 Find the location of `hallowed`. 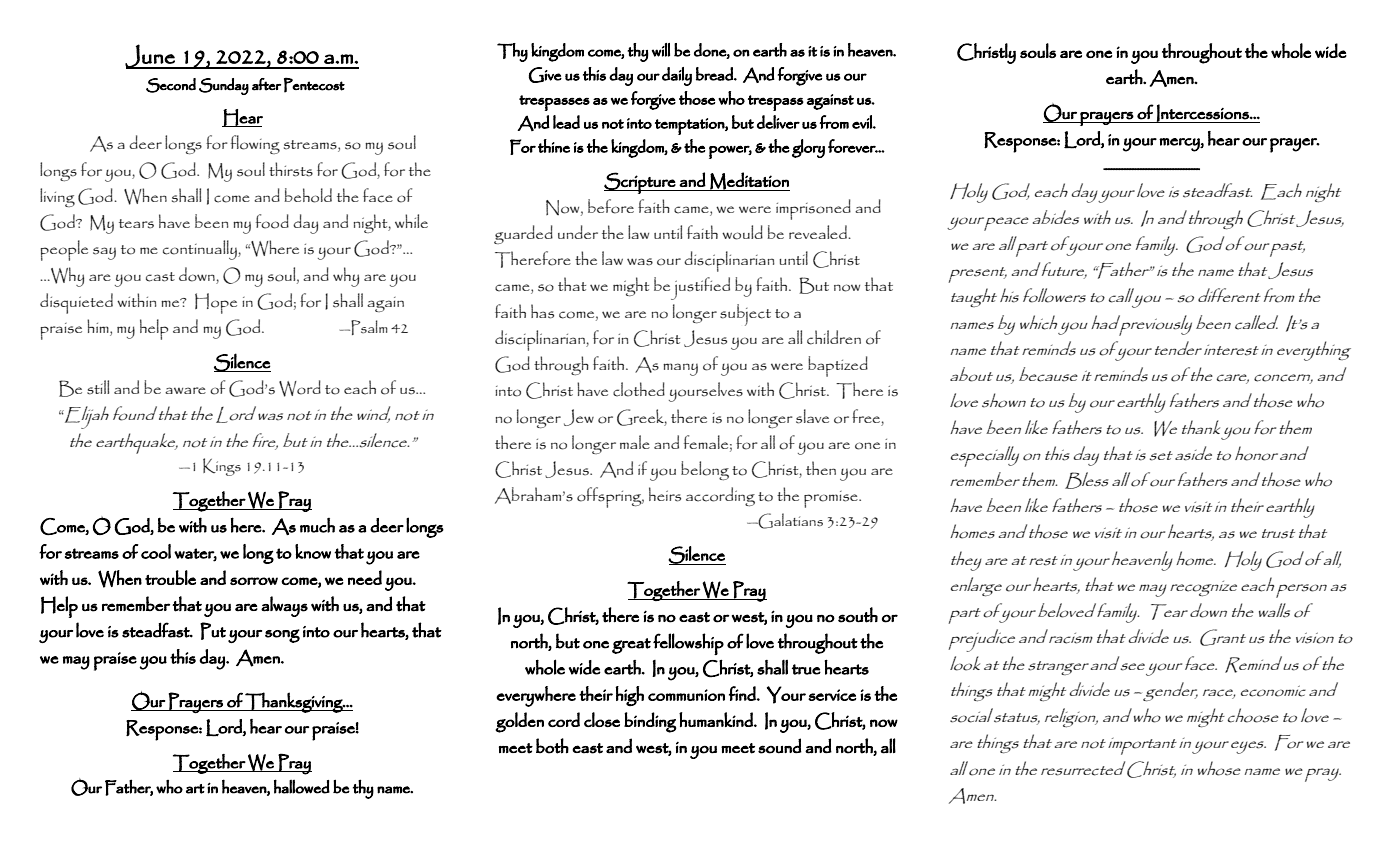

hallowed is located at coordinates (302, 786).
